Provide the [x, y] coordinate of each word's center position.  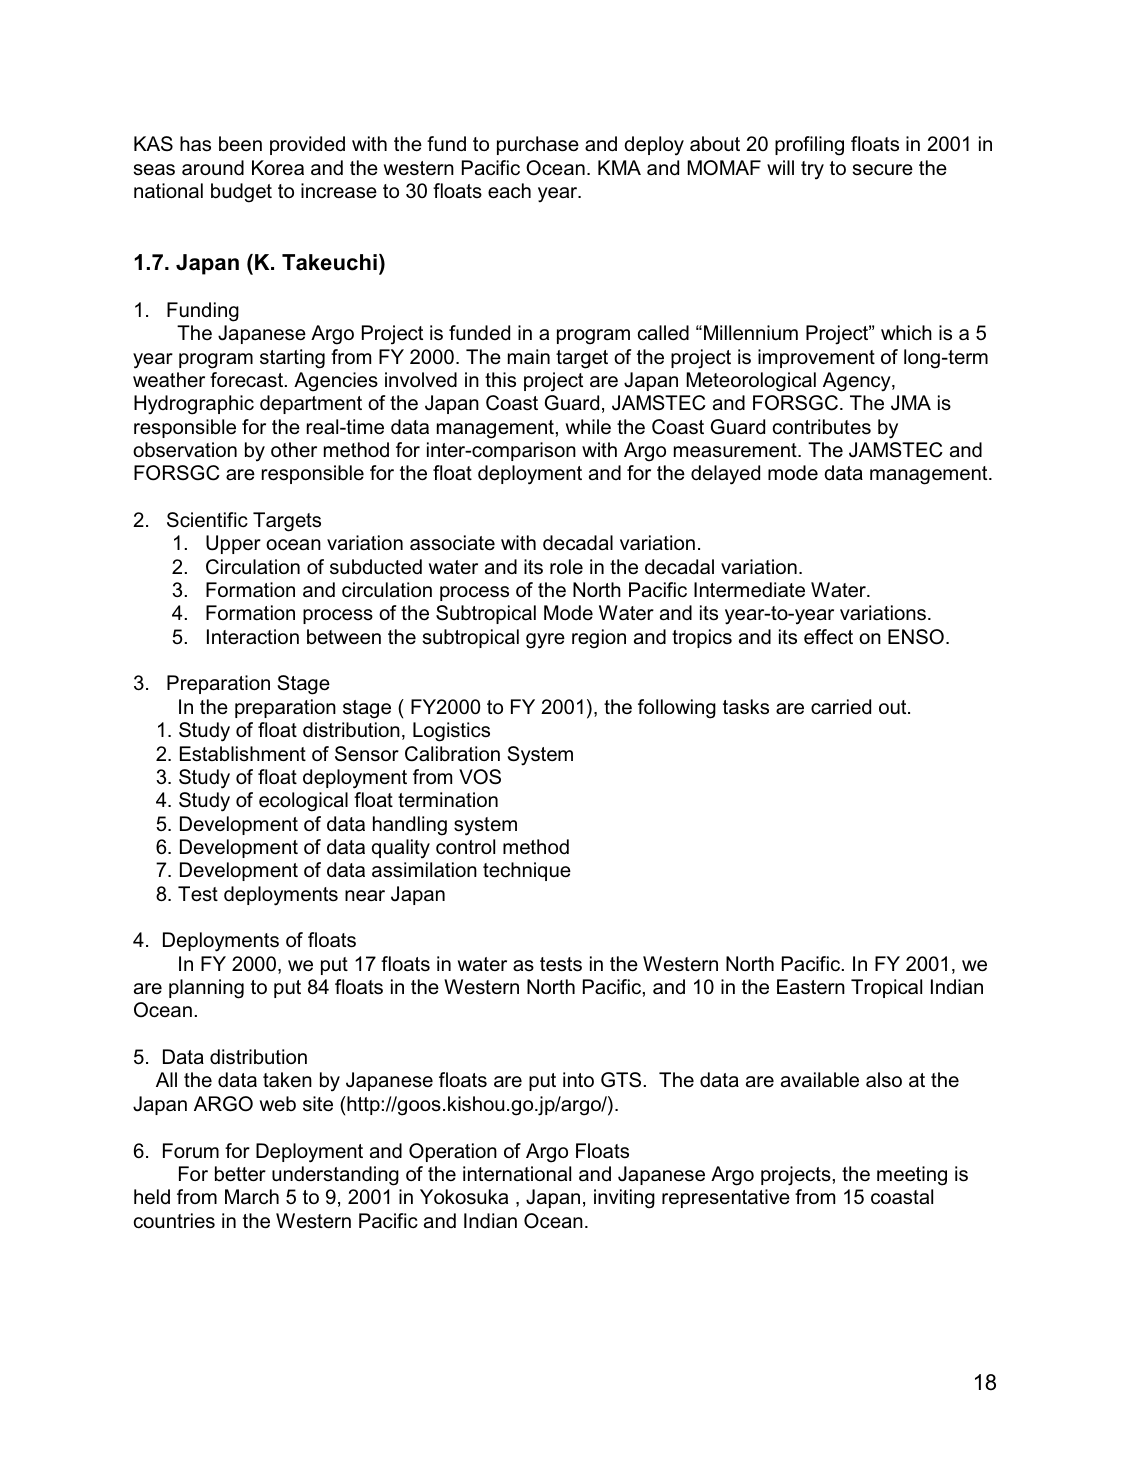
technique [527, 871]
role [566, 566]
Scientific [207, 520]
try [812, 170]
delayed [725, 475]
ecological [303, 802]
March [252, 1197]
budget [241, 193]
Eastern [811, 987]
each [509, 191]
